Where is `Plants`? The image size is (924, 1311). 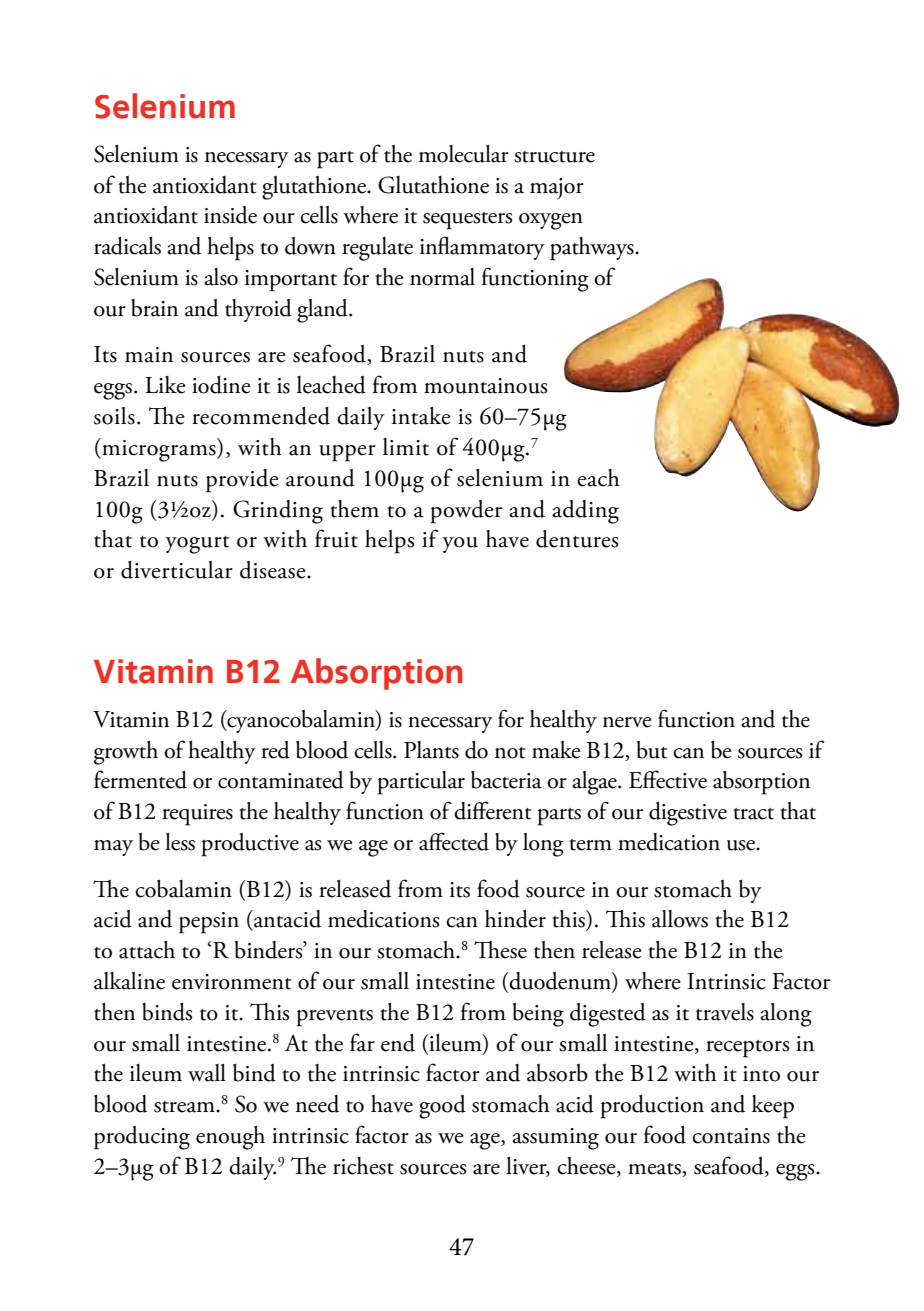
Plants is located at coordinates (431, 750).
